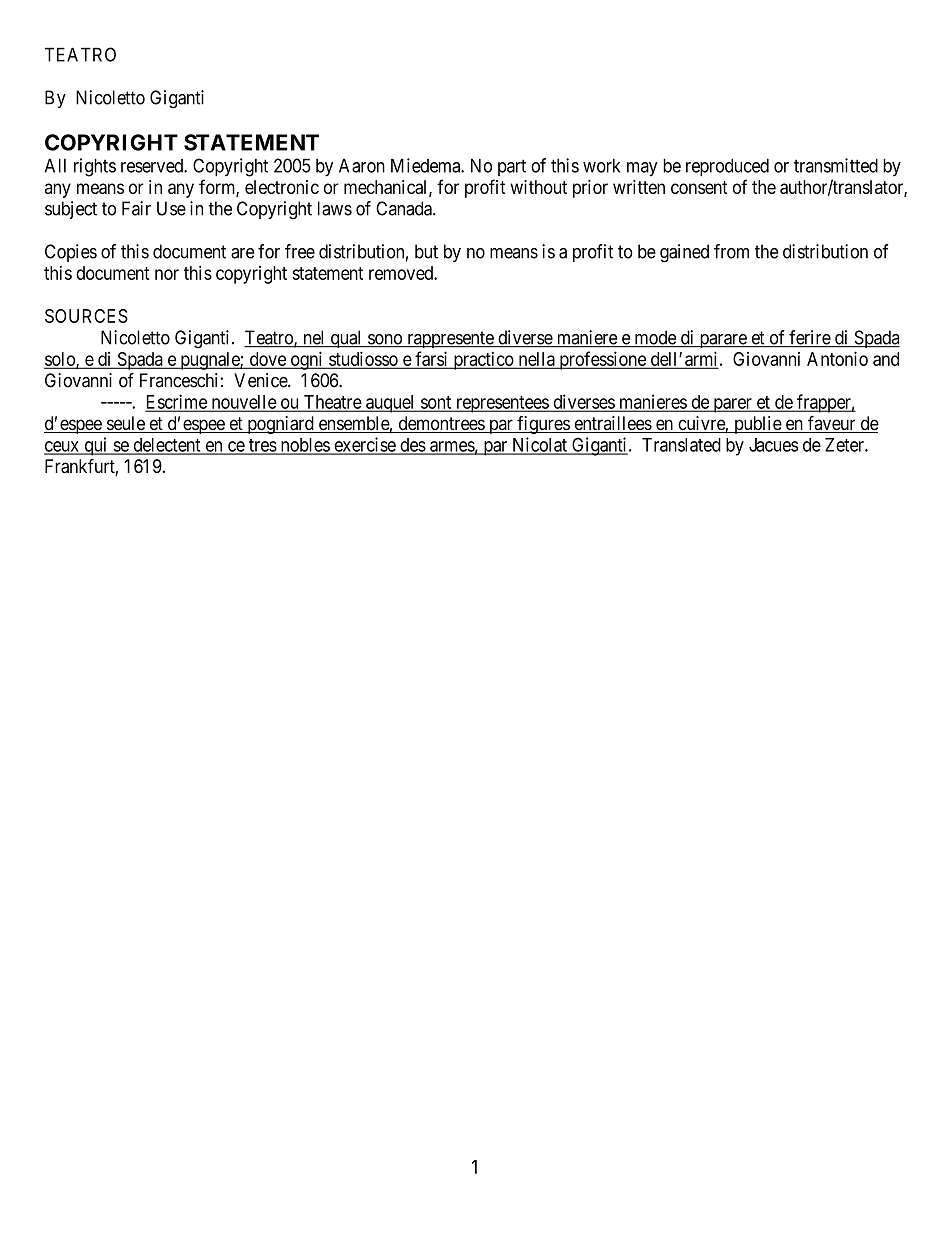 This screenshot has height=1233, width=952. I want to click on Copies, so click(71, 253).
